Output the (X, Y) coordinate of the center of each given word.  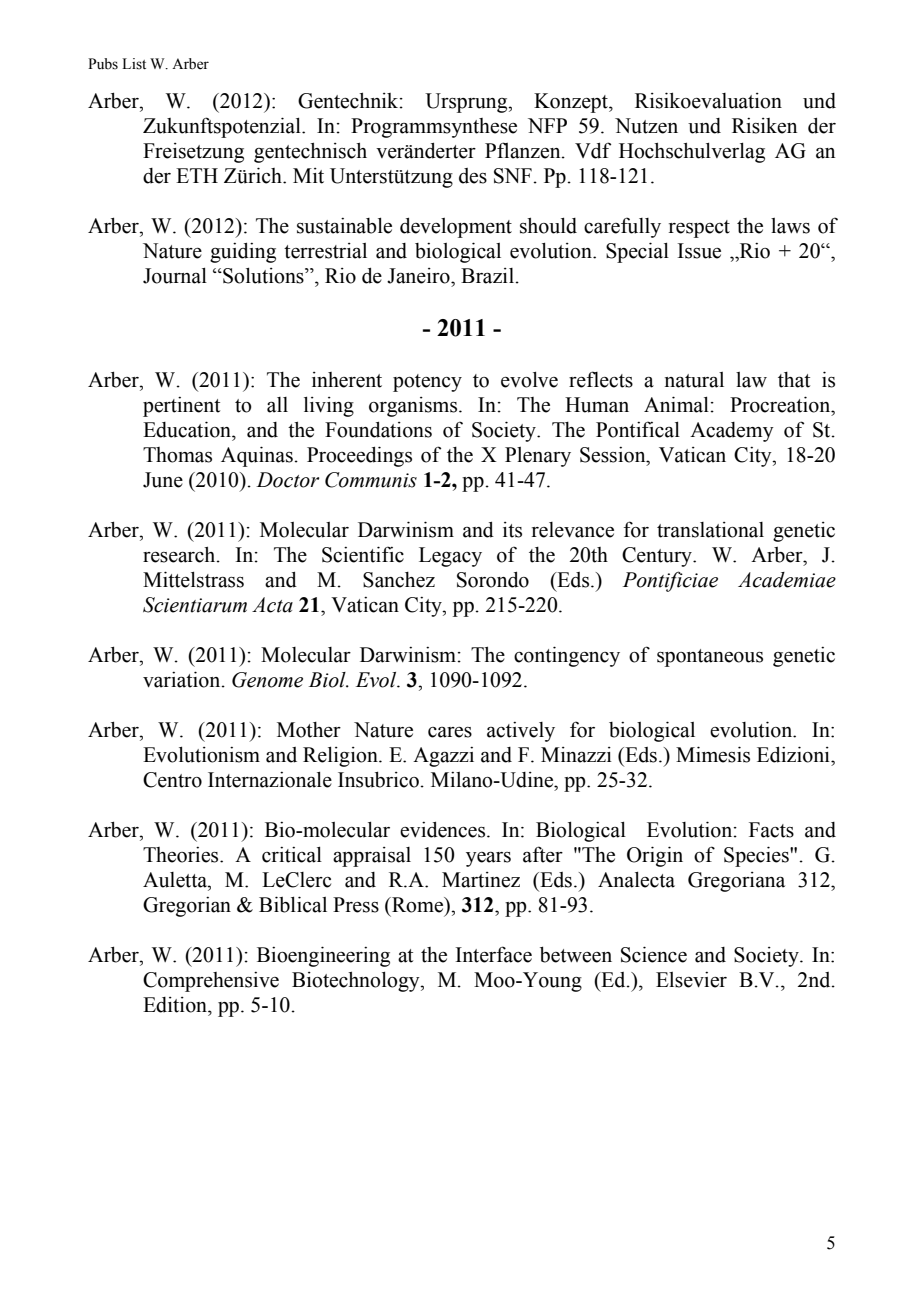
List (134, 64)
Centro (172, 780)
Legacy (450, 557)
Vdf (593, 150)
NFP (547, 125)
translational (710, 530)
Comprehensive (211, 982)
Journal (175, 275)
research (180, 554)
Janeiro (419, 276)
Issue (699, 251)
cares (450, 732)
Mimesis (713, 754)
